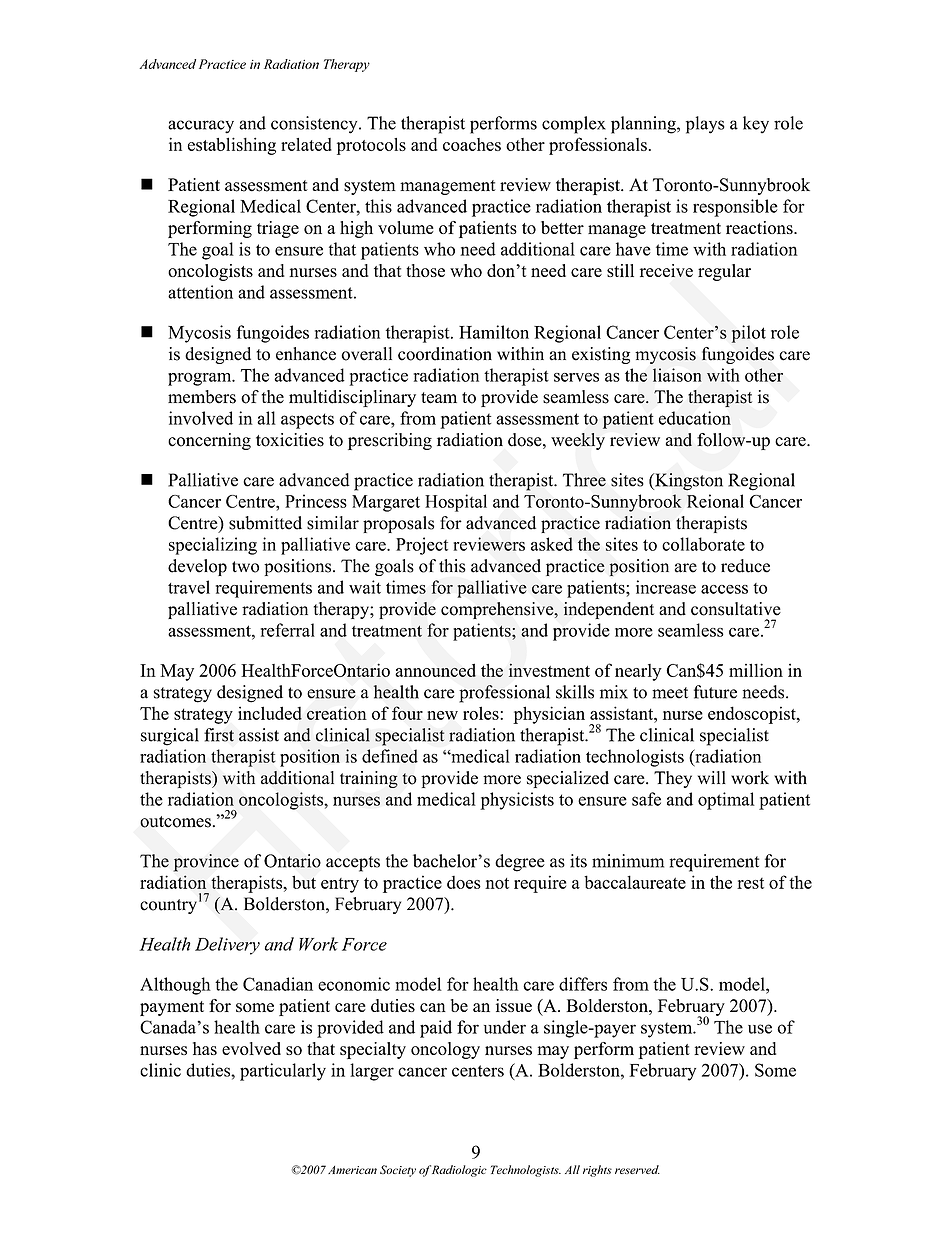 This screenshot has height=1233, width=952. I want to click on particularly, so click(283, 1072).
